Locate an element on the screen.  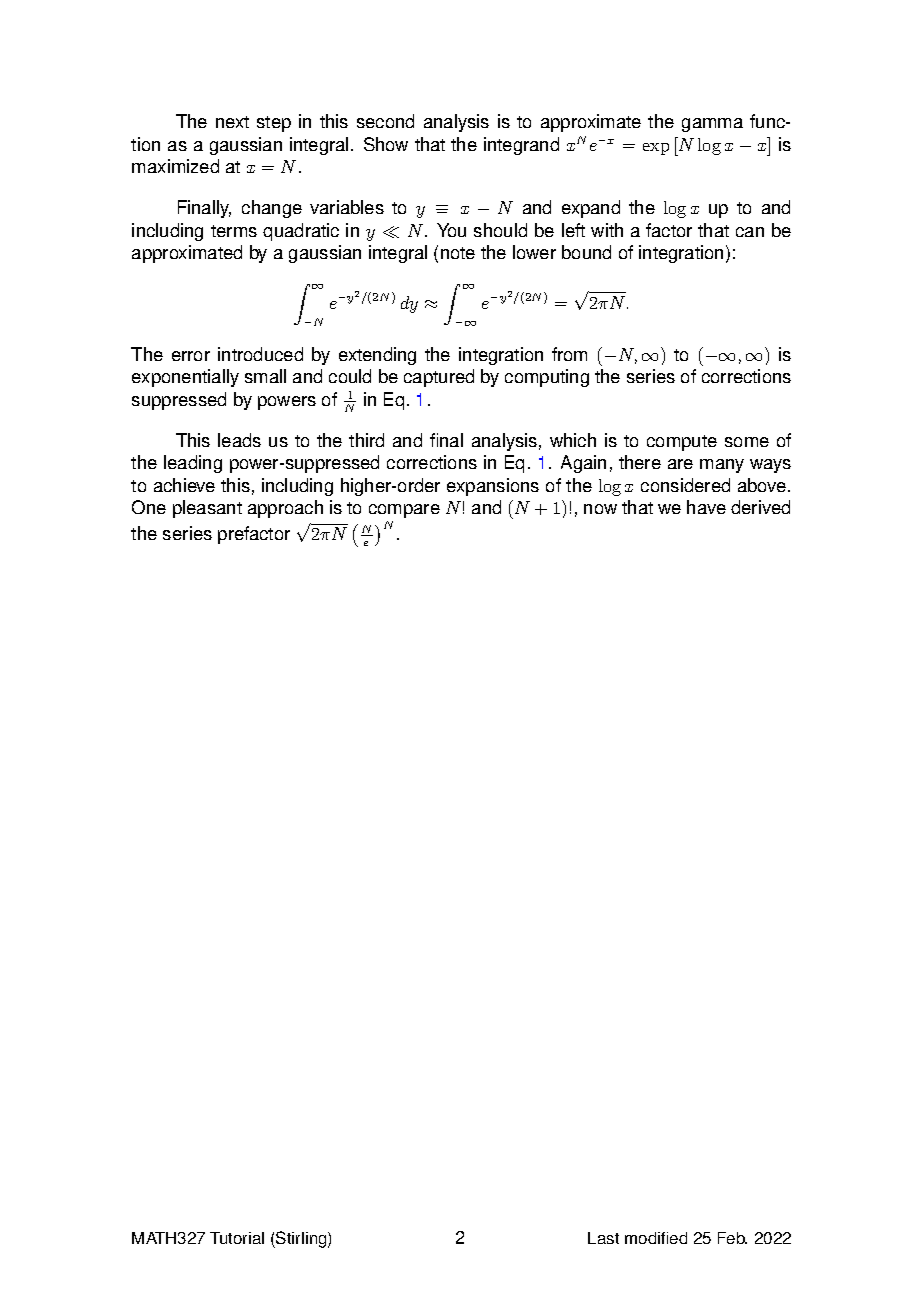
Last is located at coordinates (603, 1238).
